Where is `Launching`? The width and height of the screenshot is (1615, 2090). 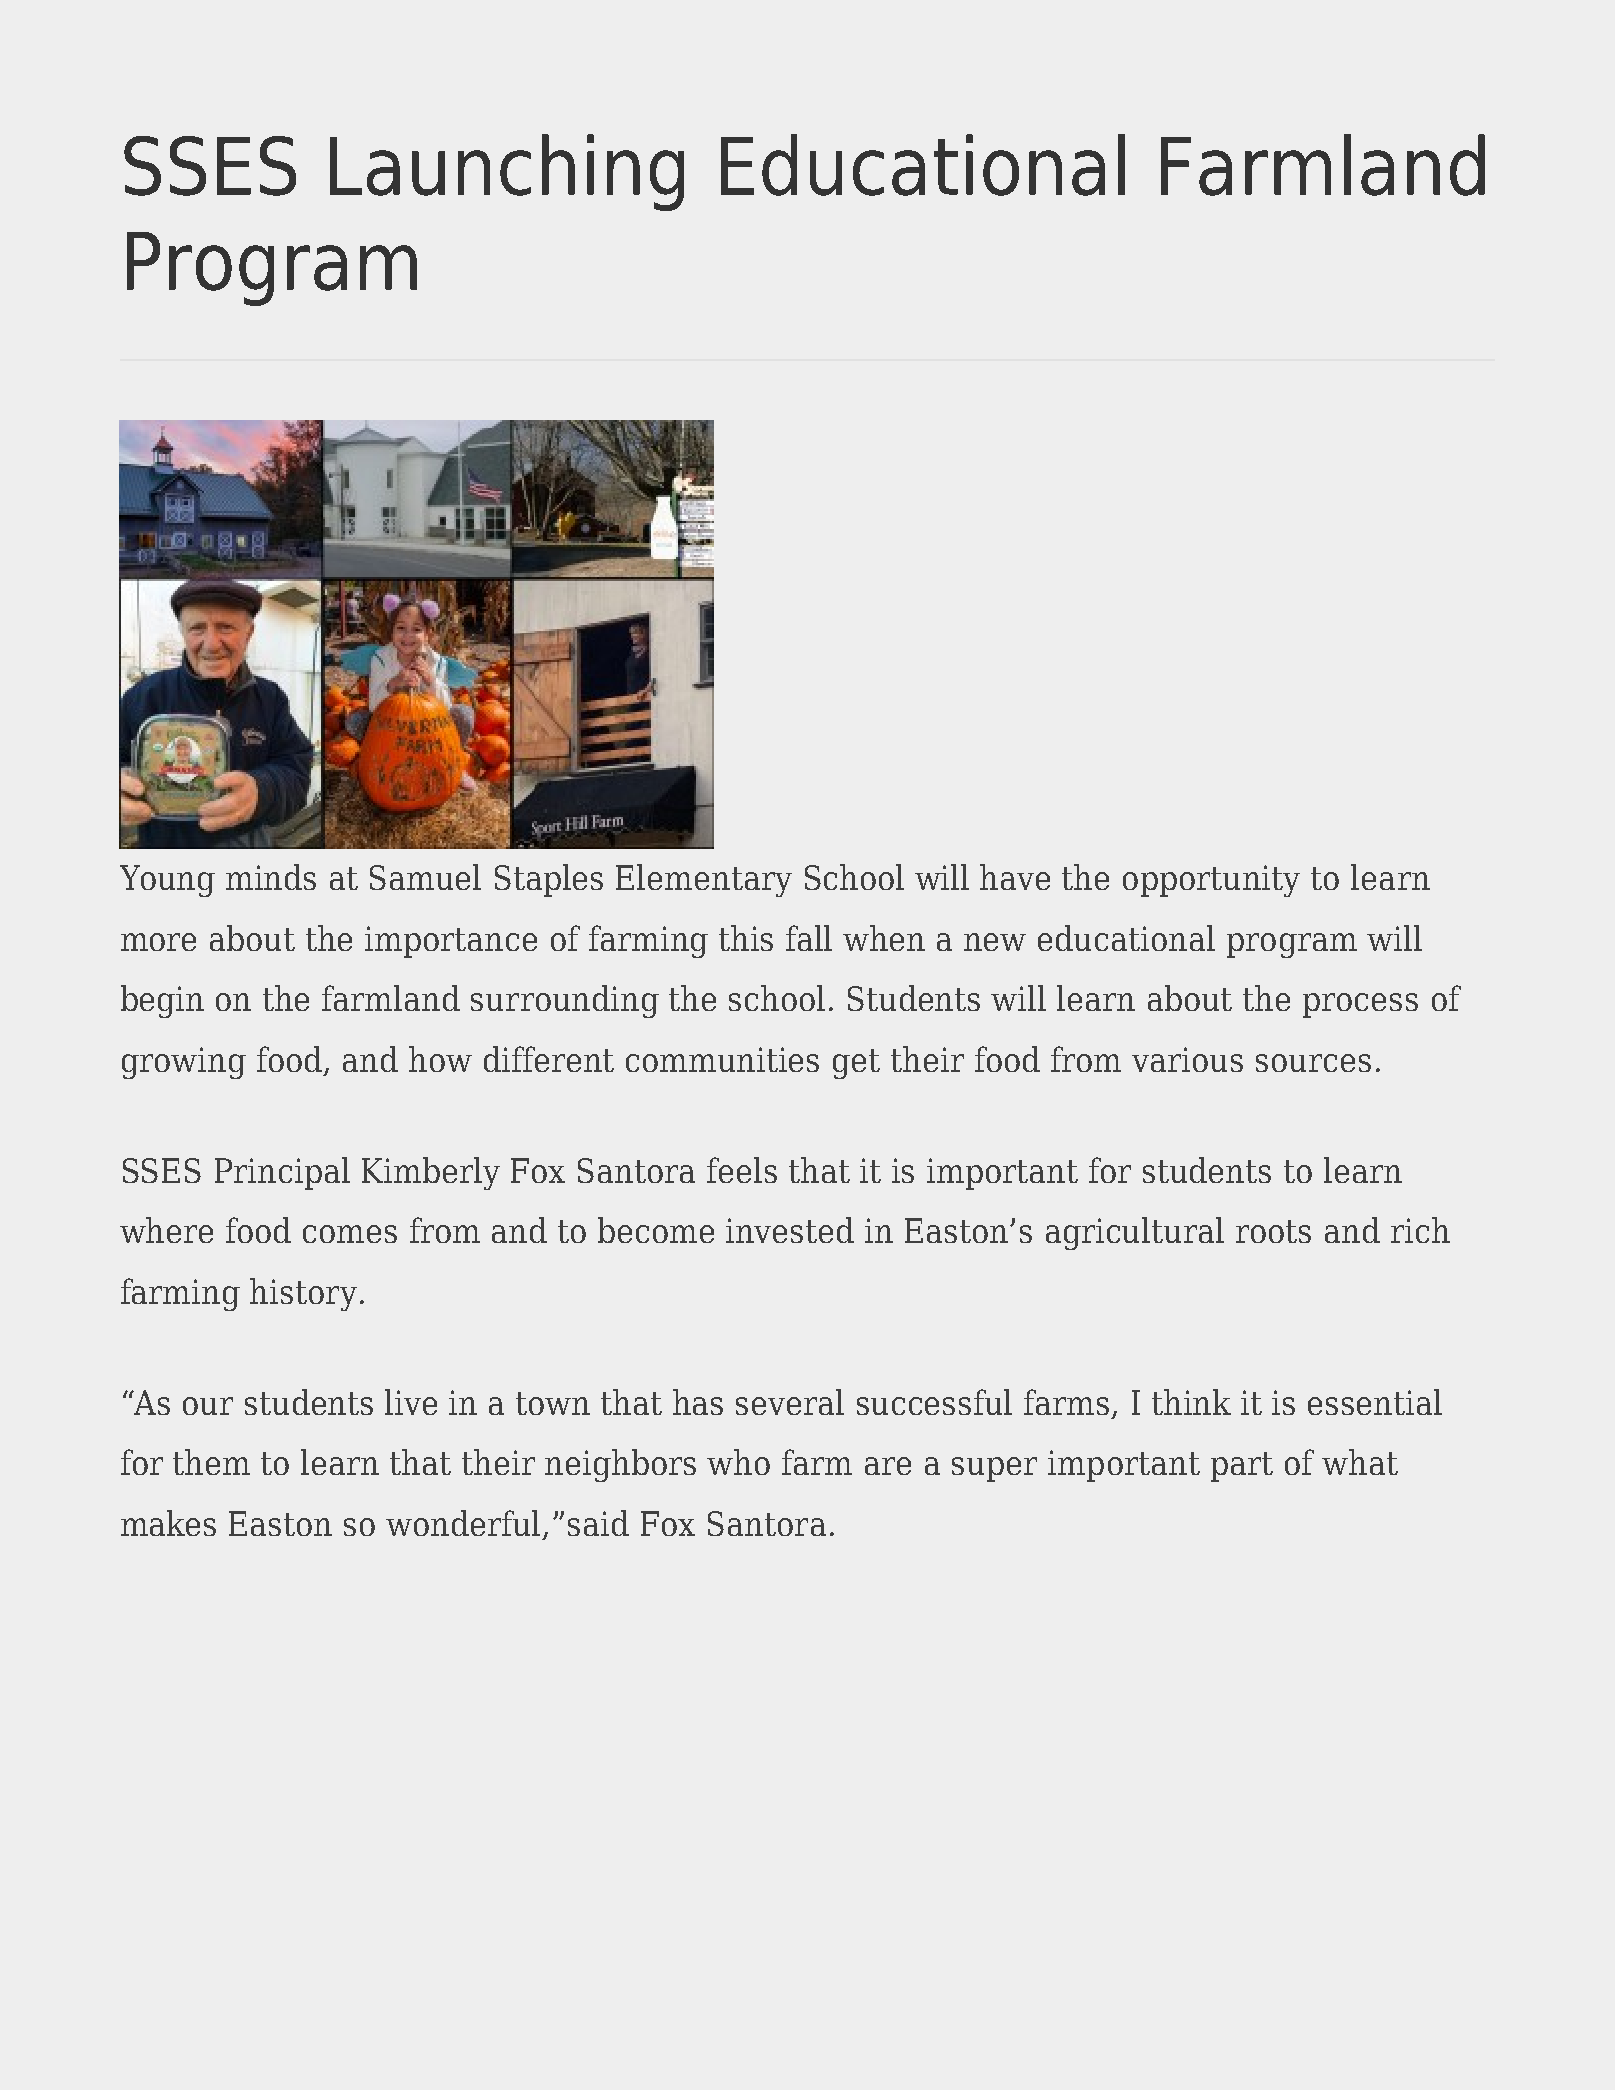 Launching is located at coordinates (507, 172).
